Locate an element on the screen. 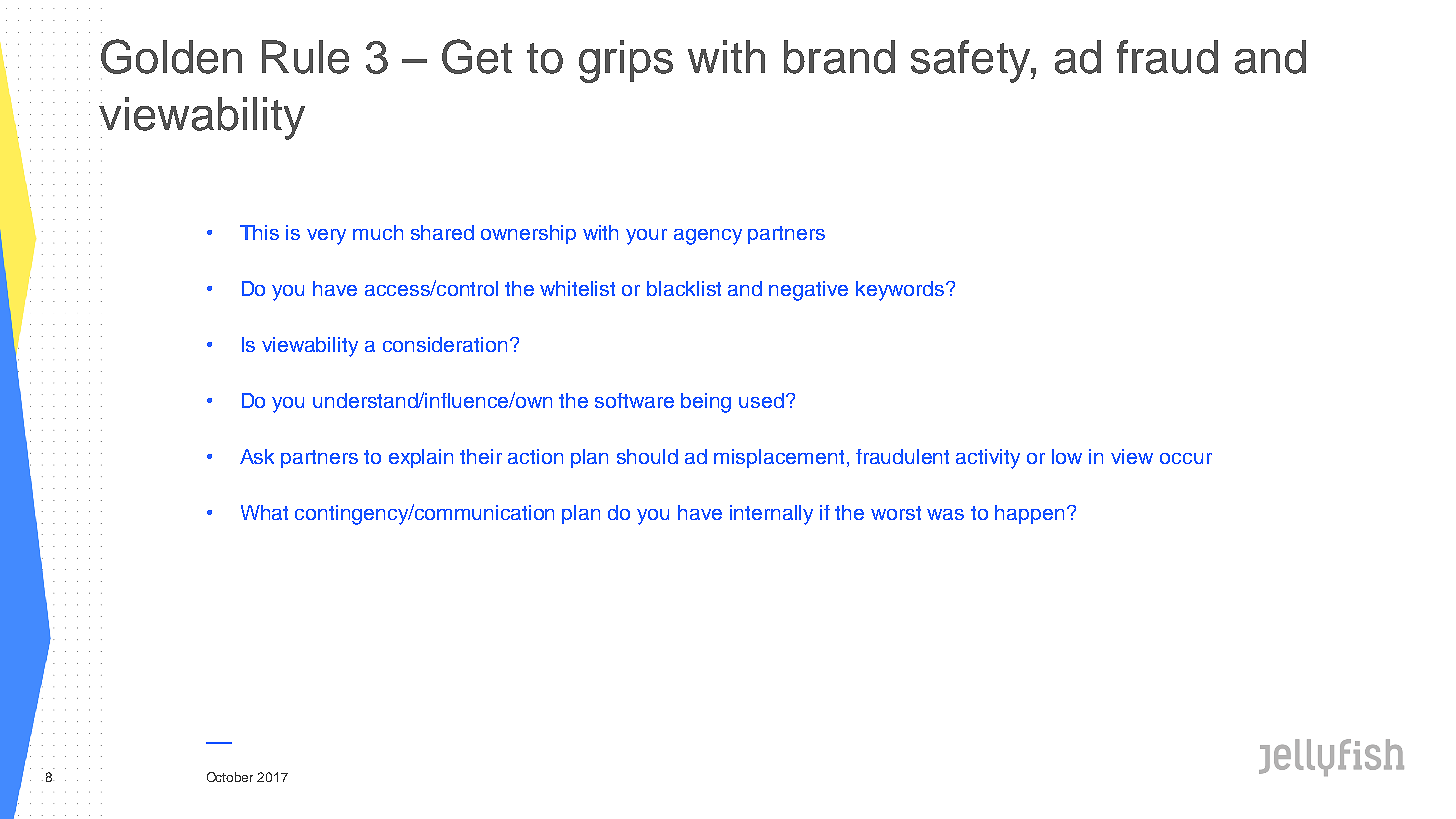 The height and width of the screenshot is (819, 1456). grips is located at coordinates (626, 61).
